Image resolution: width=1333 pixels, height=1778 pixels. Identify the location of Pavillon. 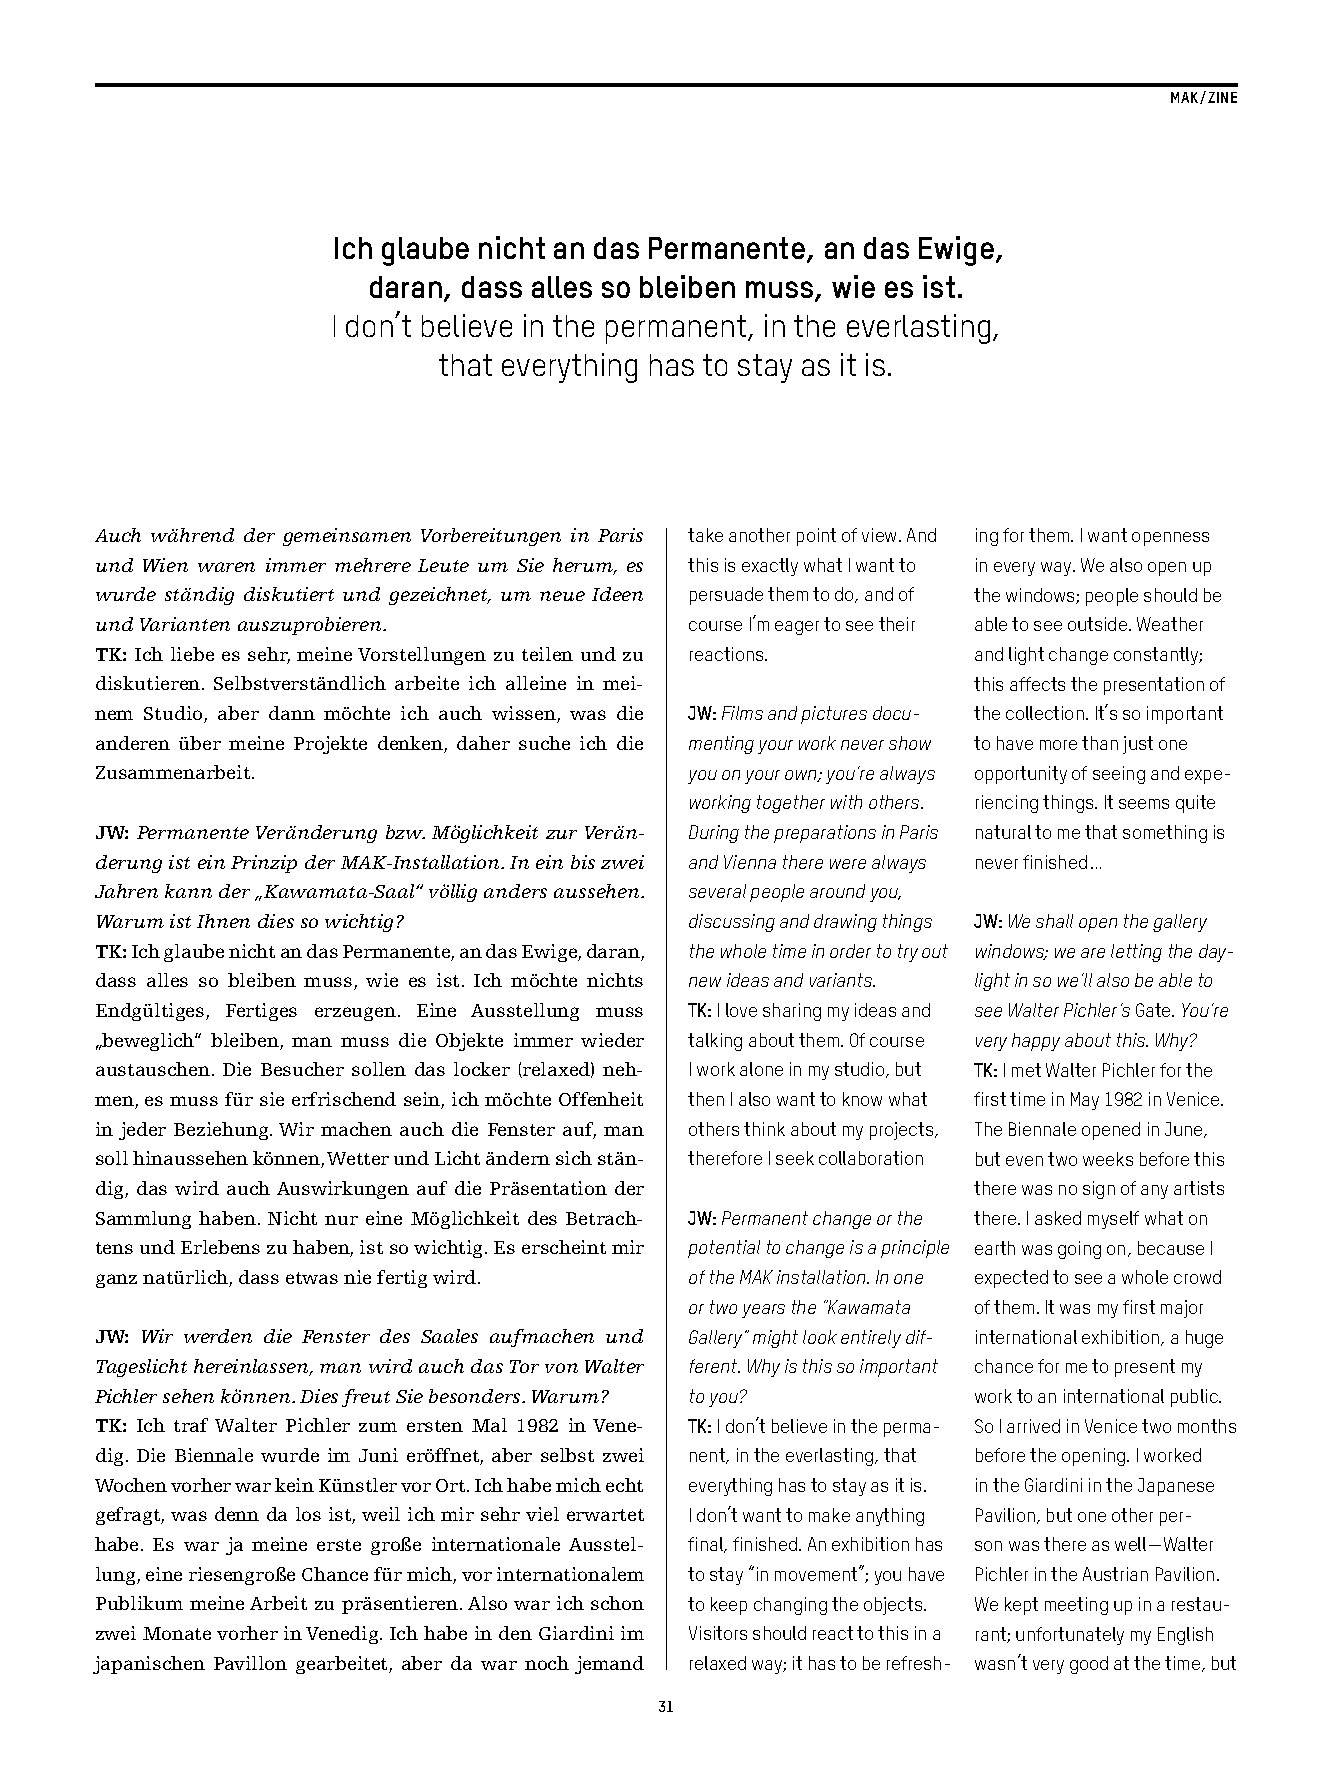
(250, 1663).
